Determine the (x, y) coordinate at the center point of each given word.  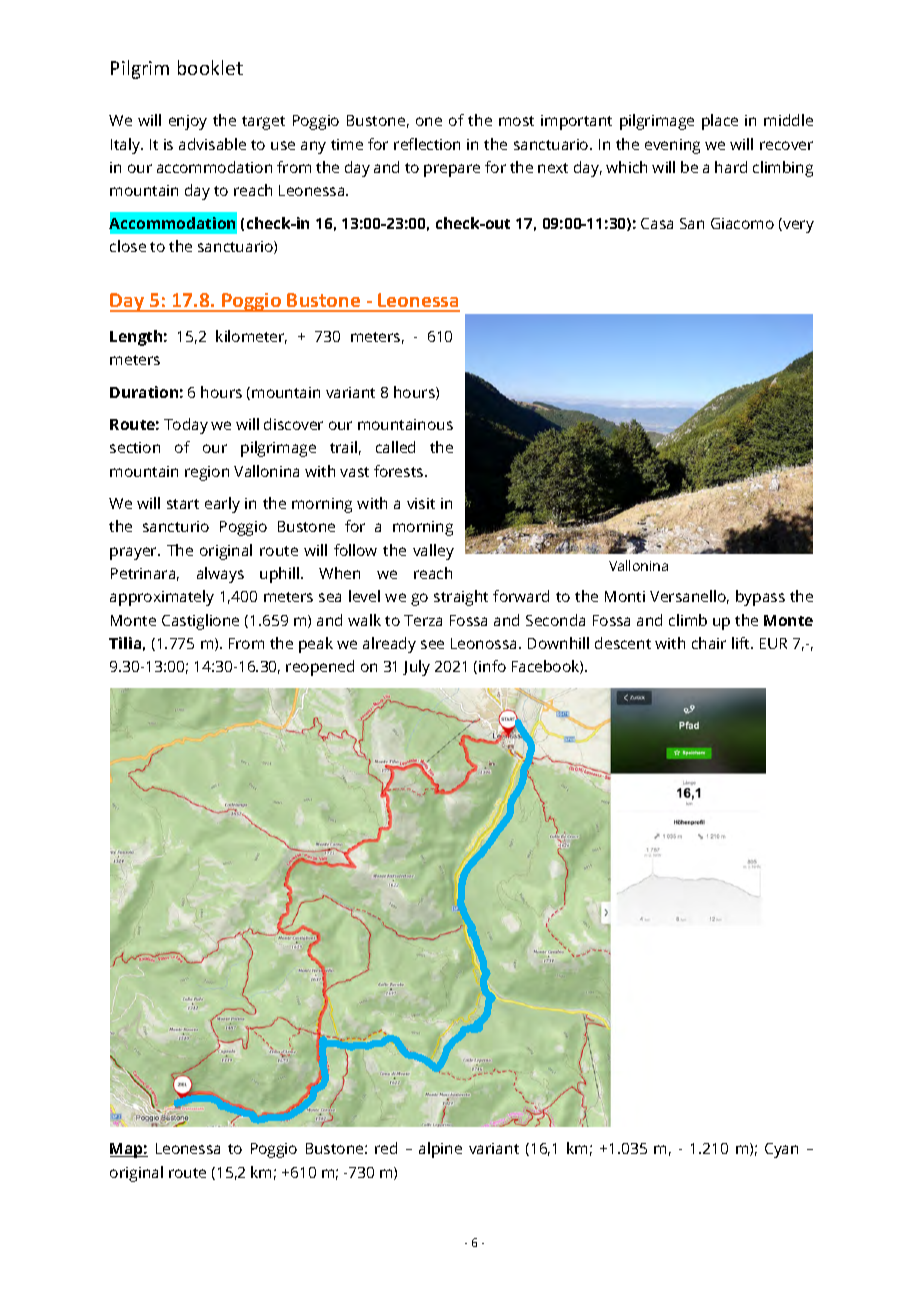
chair (709, 643)
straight (461, 598)
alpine (440, 1150)
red (386, 1148)
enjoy (188, 122)
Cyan (781, 1150)
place (720, 122)
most (516, 121)
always (220, 575)
